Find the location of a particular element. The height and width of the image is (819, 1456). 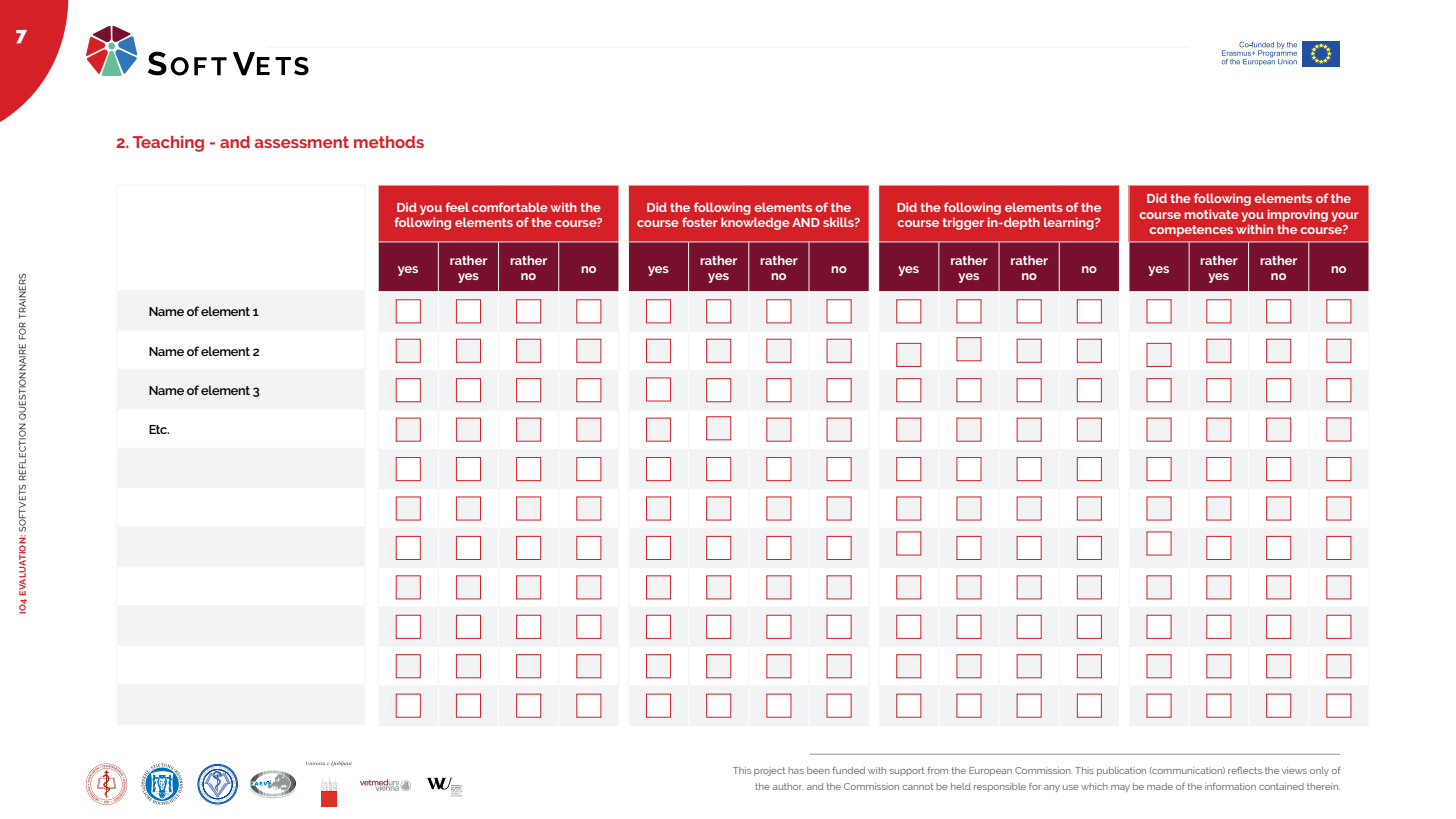

has is located at coordinates (796, 770).
